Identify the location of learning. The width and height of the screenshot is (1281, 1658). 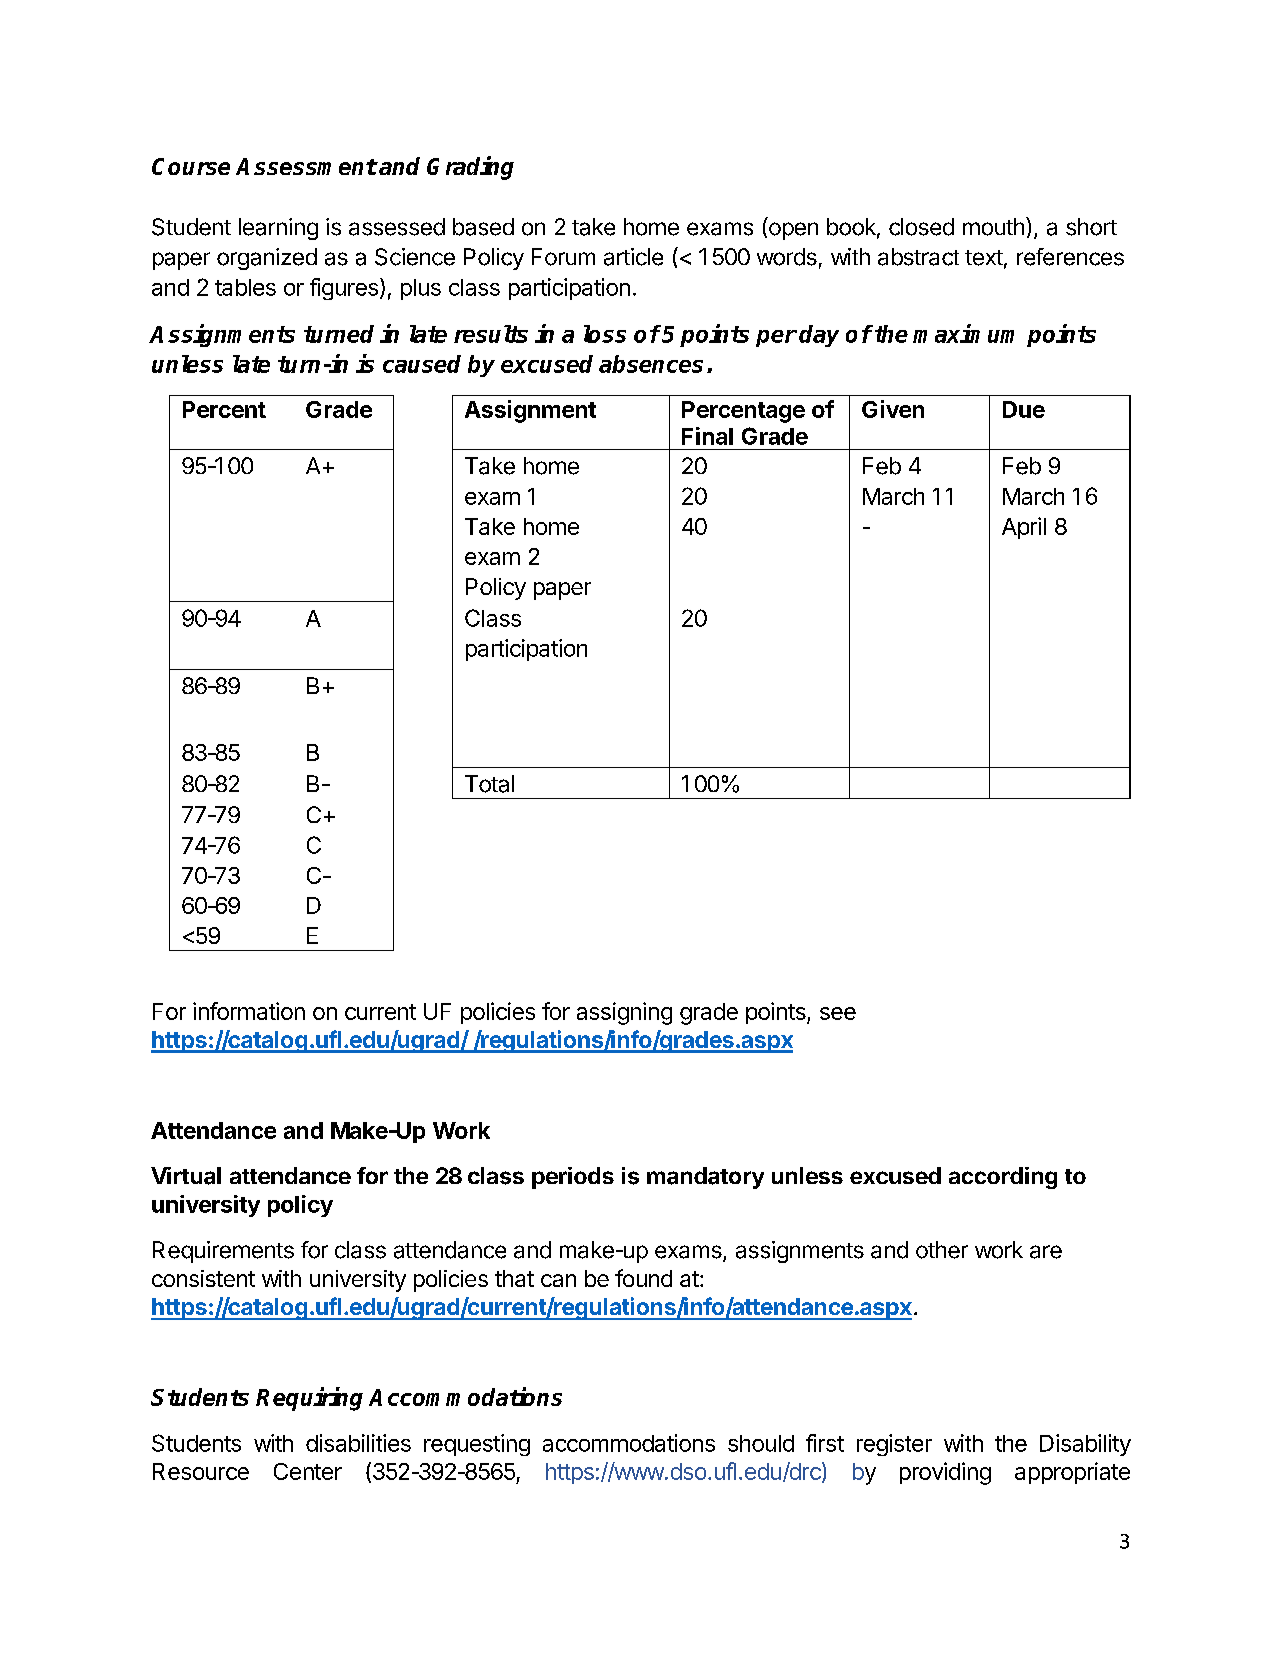
(278, 229).
